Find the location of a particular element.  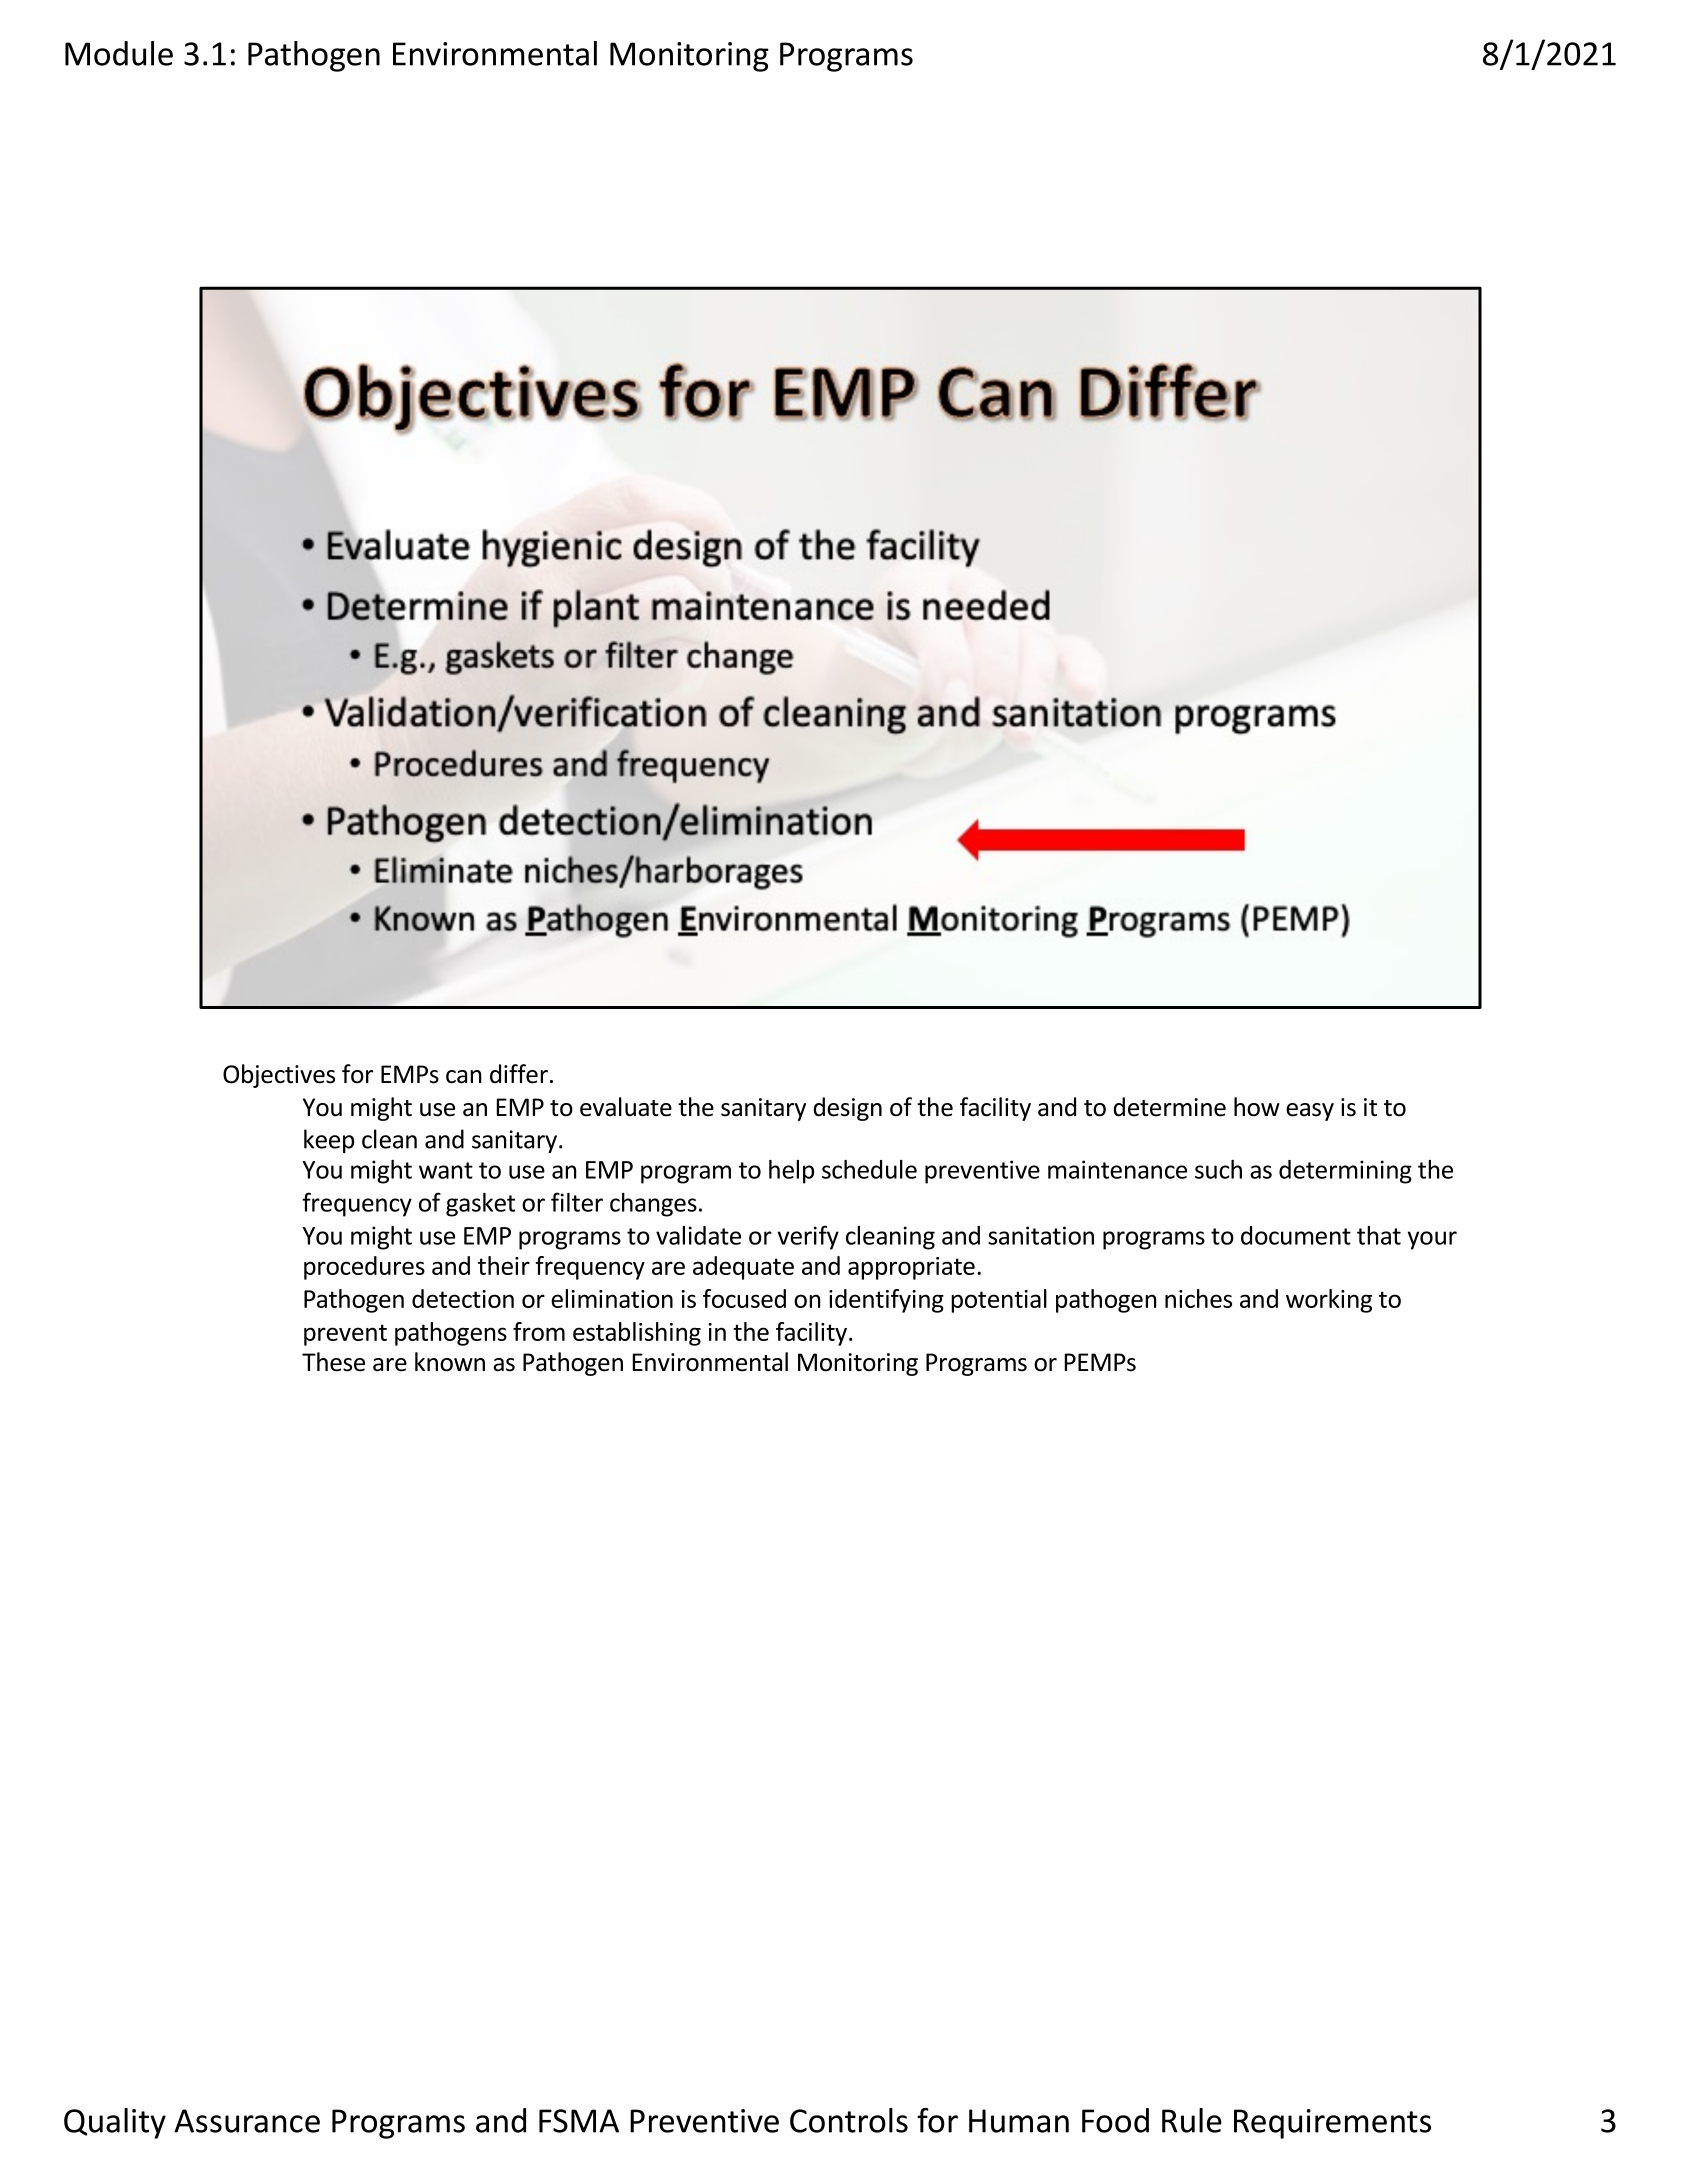

Objectives is located at coordinates (279, 1076).
